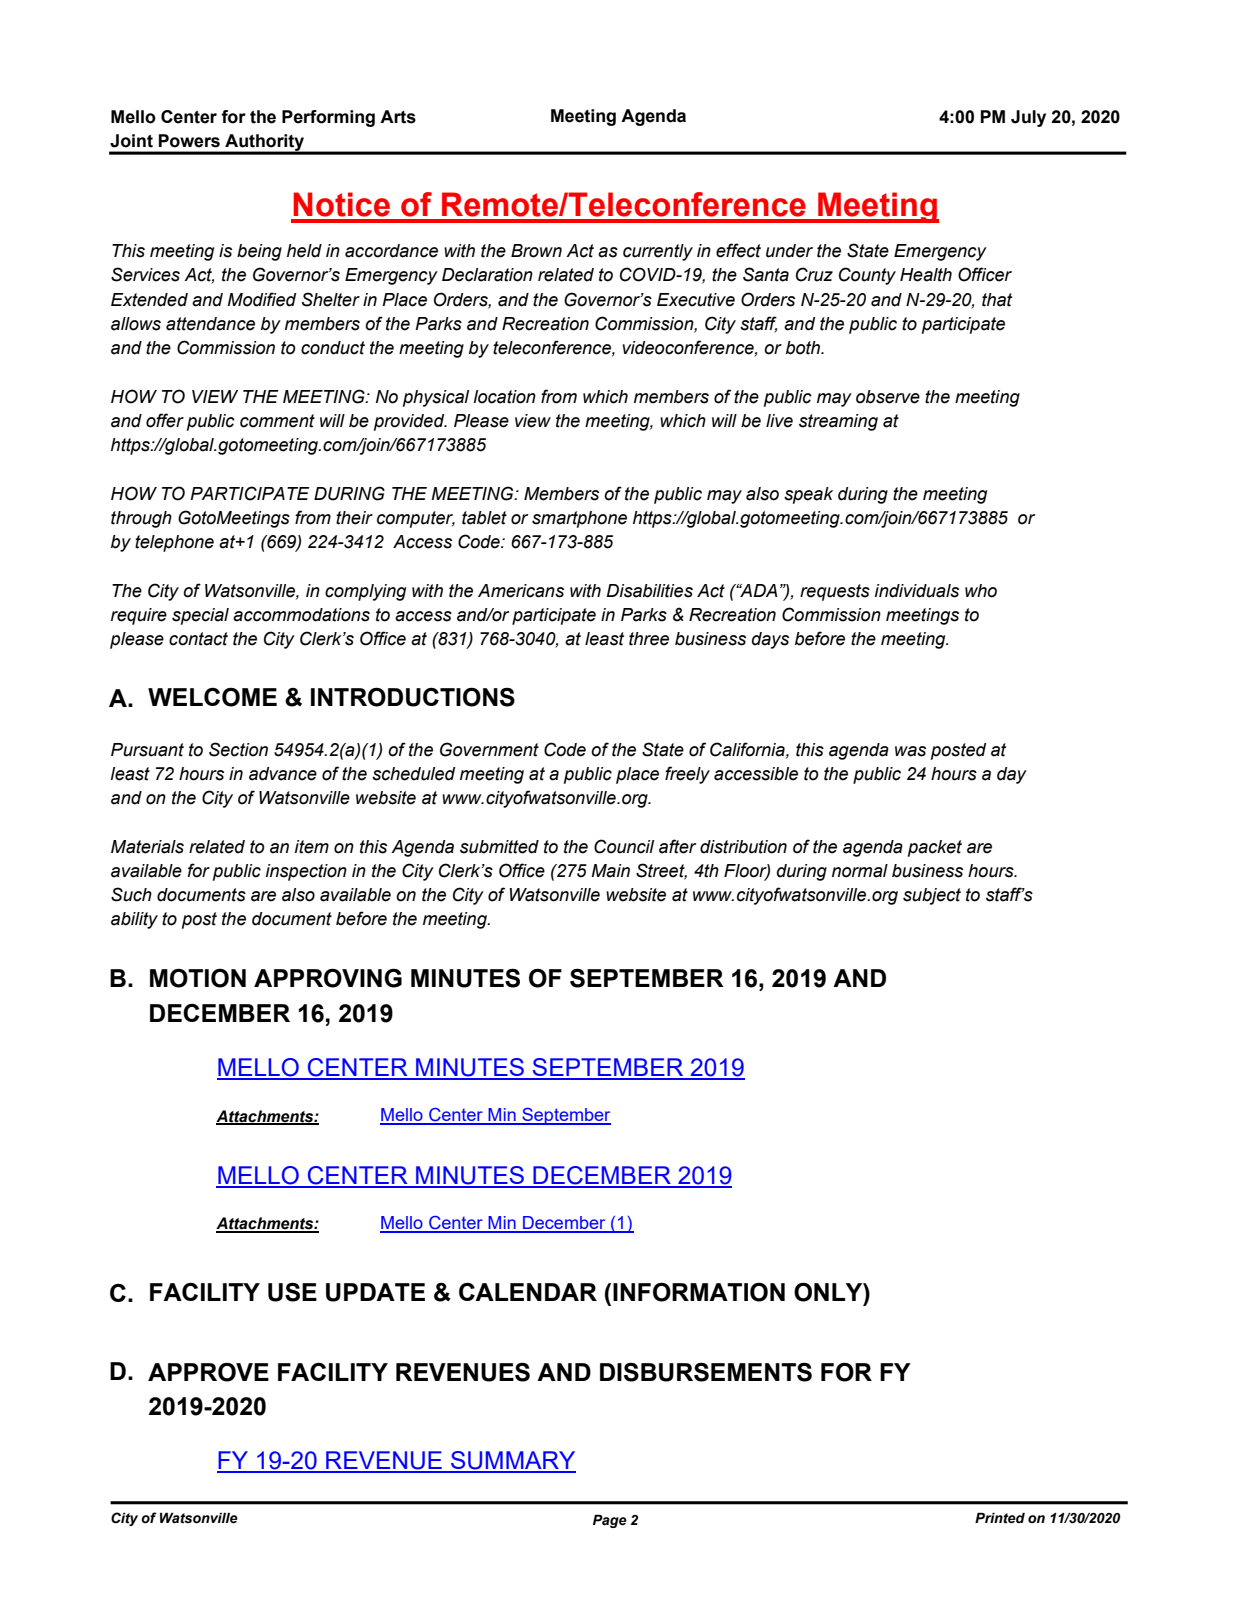 This screenshot has height=1601, width=1237. What do you see at coordinates (579, 519) in the screenshot?
I see `smartphone` at bounding box center [579, 519].
